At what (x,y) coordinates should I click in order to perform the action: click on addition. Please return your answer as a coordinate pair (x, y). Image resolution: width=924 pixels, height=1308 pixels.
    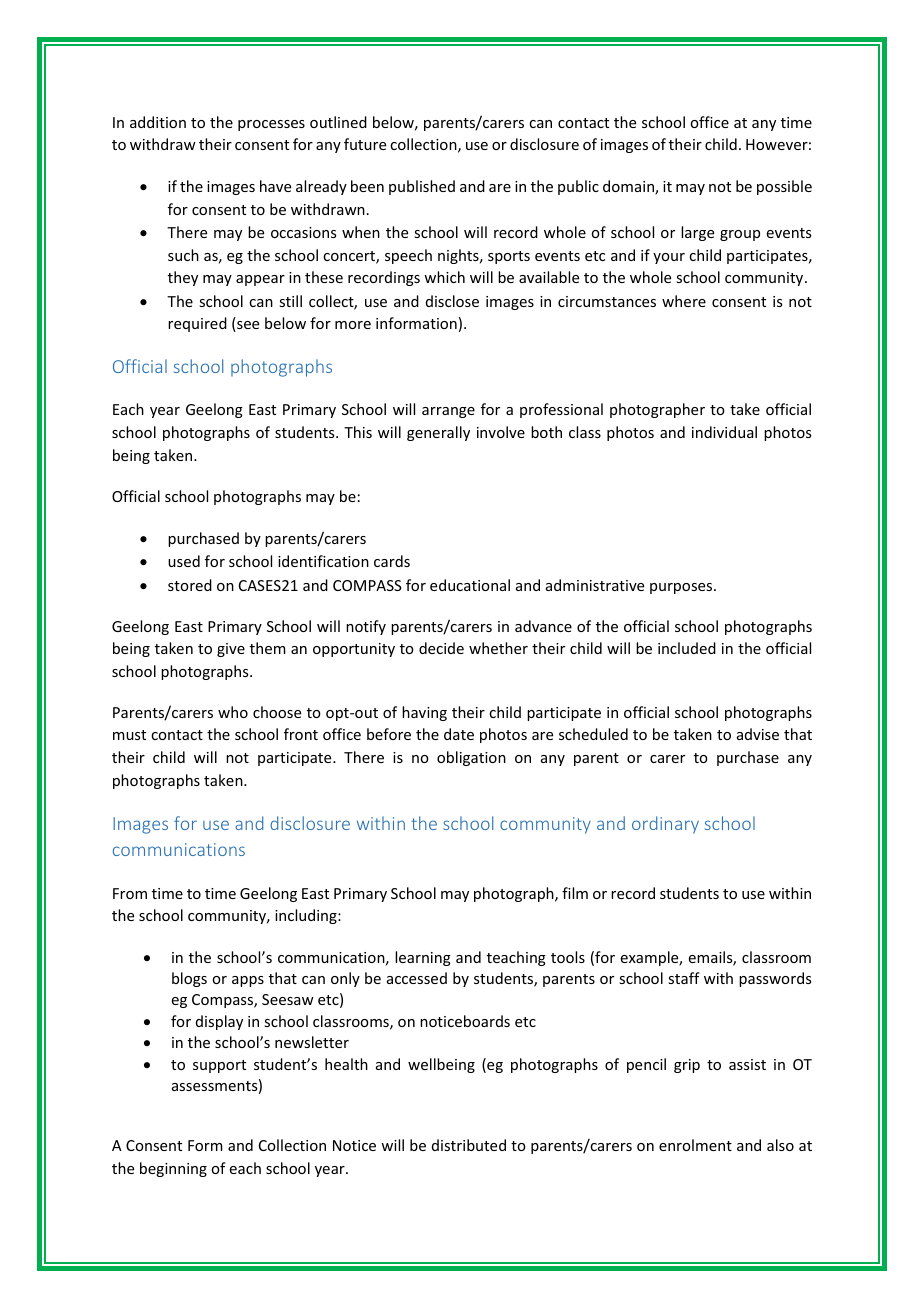
    Looking at the image, I should click on (158, 122).
